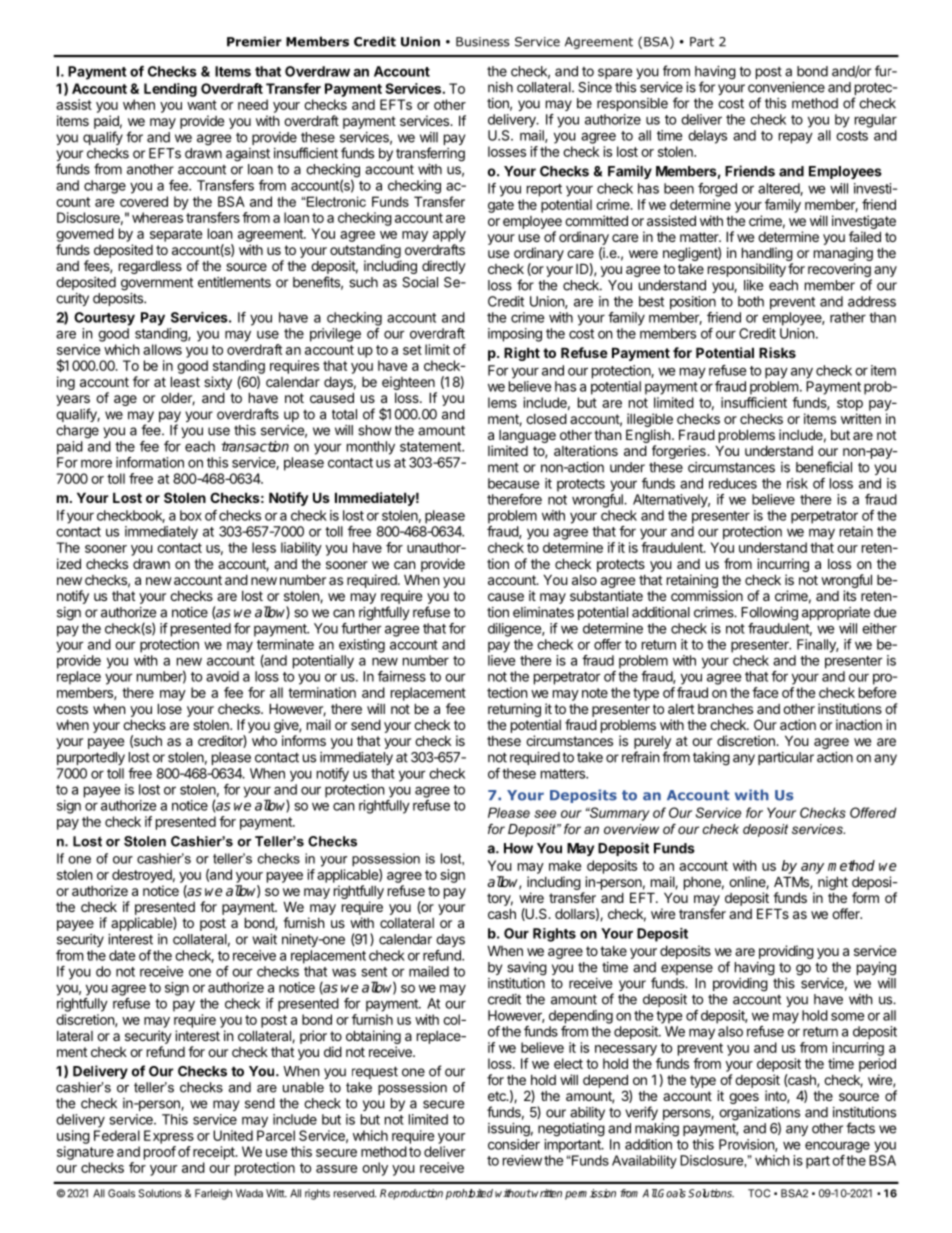 Image resolution: width=952 pixels, height=1233 pixels. Describe the element at coordinates (786, 87) in the image. I see `convenience` at that location.
